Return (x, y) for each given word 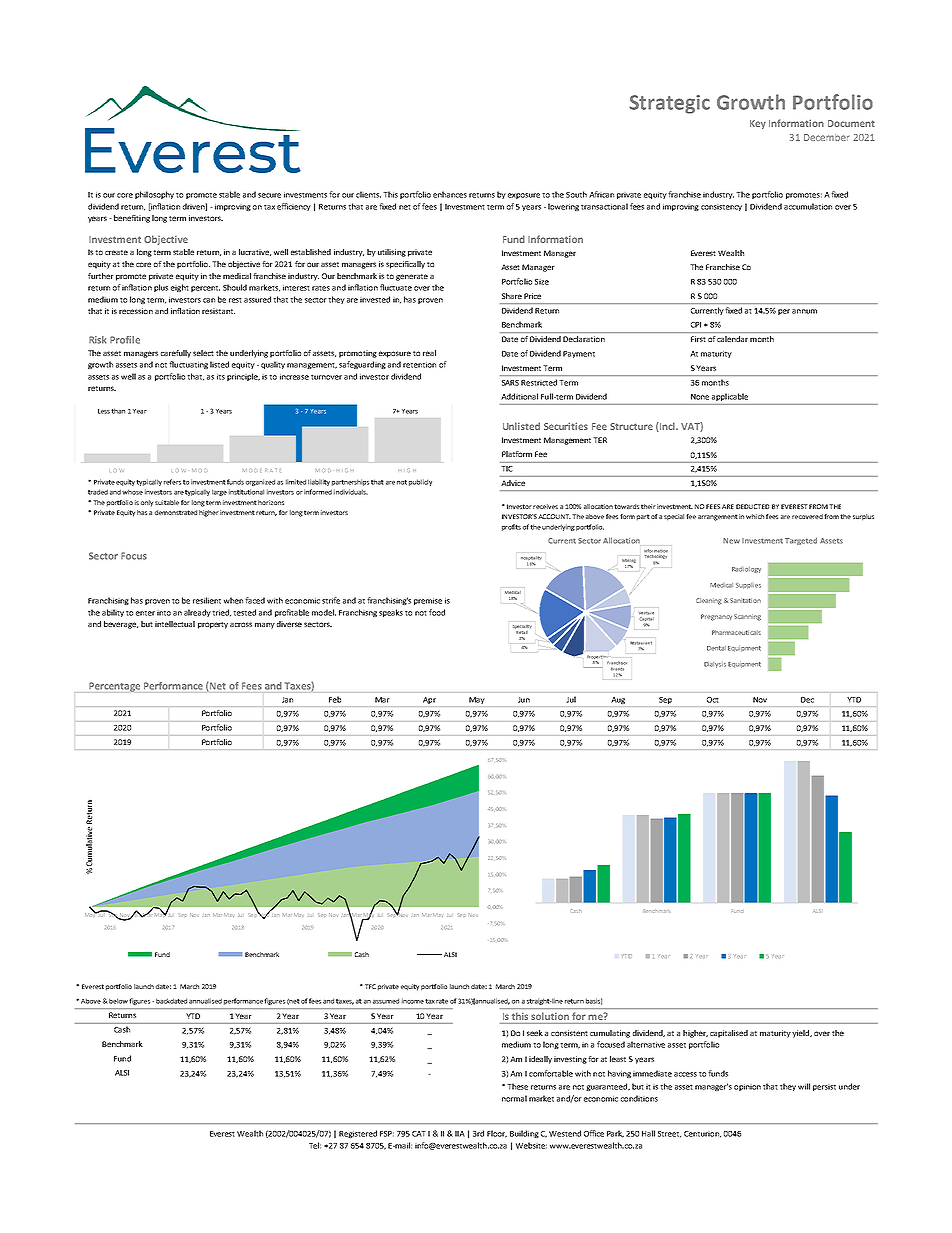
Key (758, 124)
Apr (429, 700)
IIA (460, 1134)
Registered (358, 1134)
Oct (712, 700)
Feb (335, 699)
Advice (513, 483)
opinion (747, 1087)
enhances (450, 194)
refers (172, 482)
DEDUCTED (752, 506)
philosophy (154, 195)
